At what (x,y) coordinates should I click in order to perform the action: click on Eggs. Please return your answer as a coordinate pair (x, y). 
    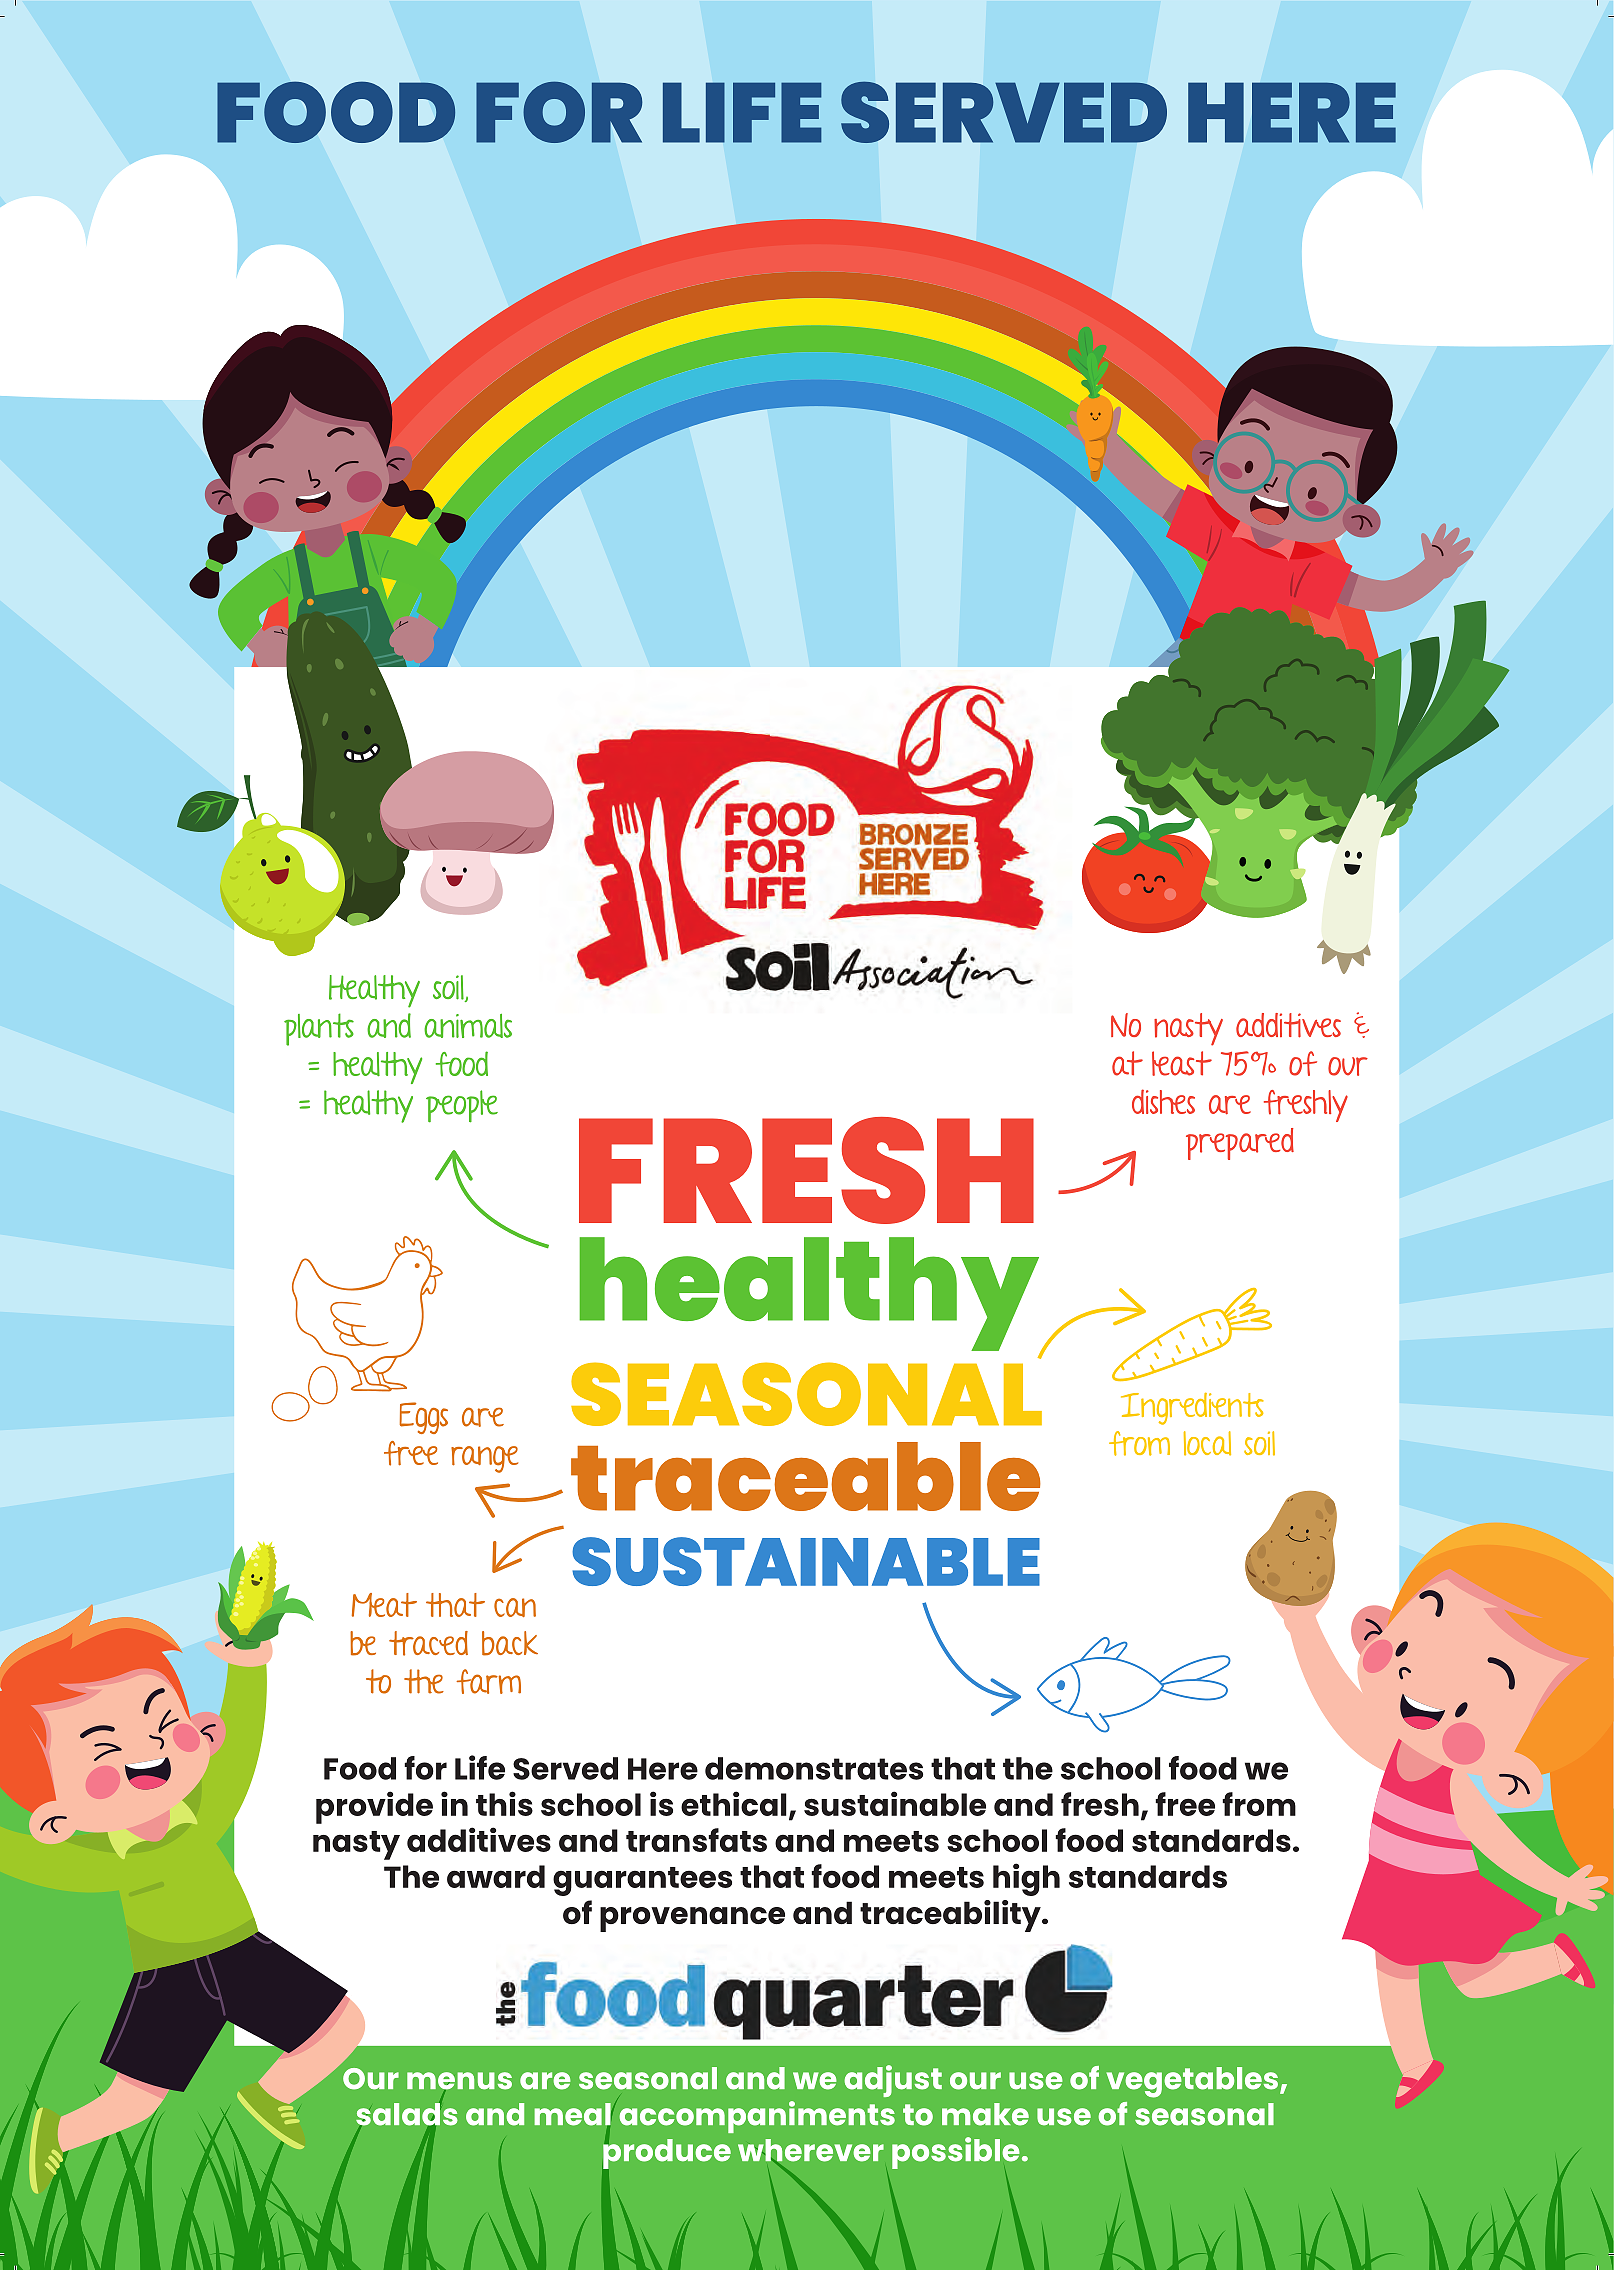
    Looking at the image, I should click on (423, 1418).
